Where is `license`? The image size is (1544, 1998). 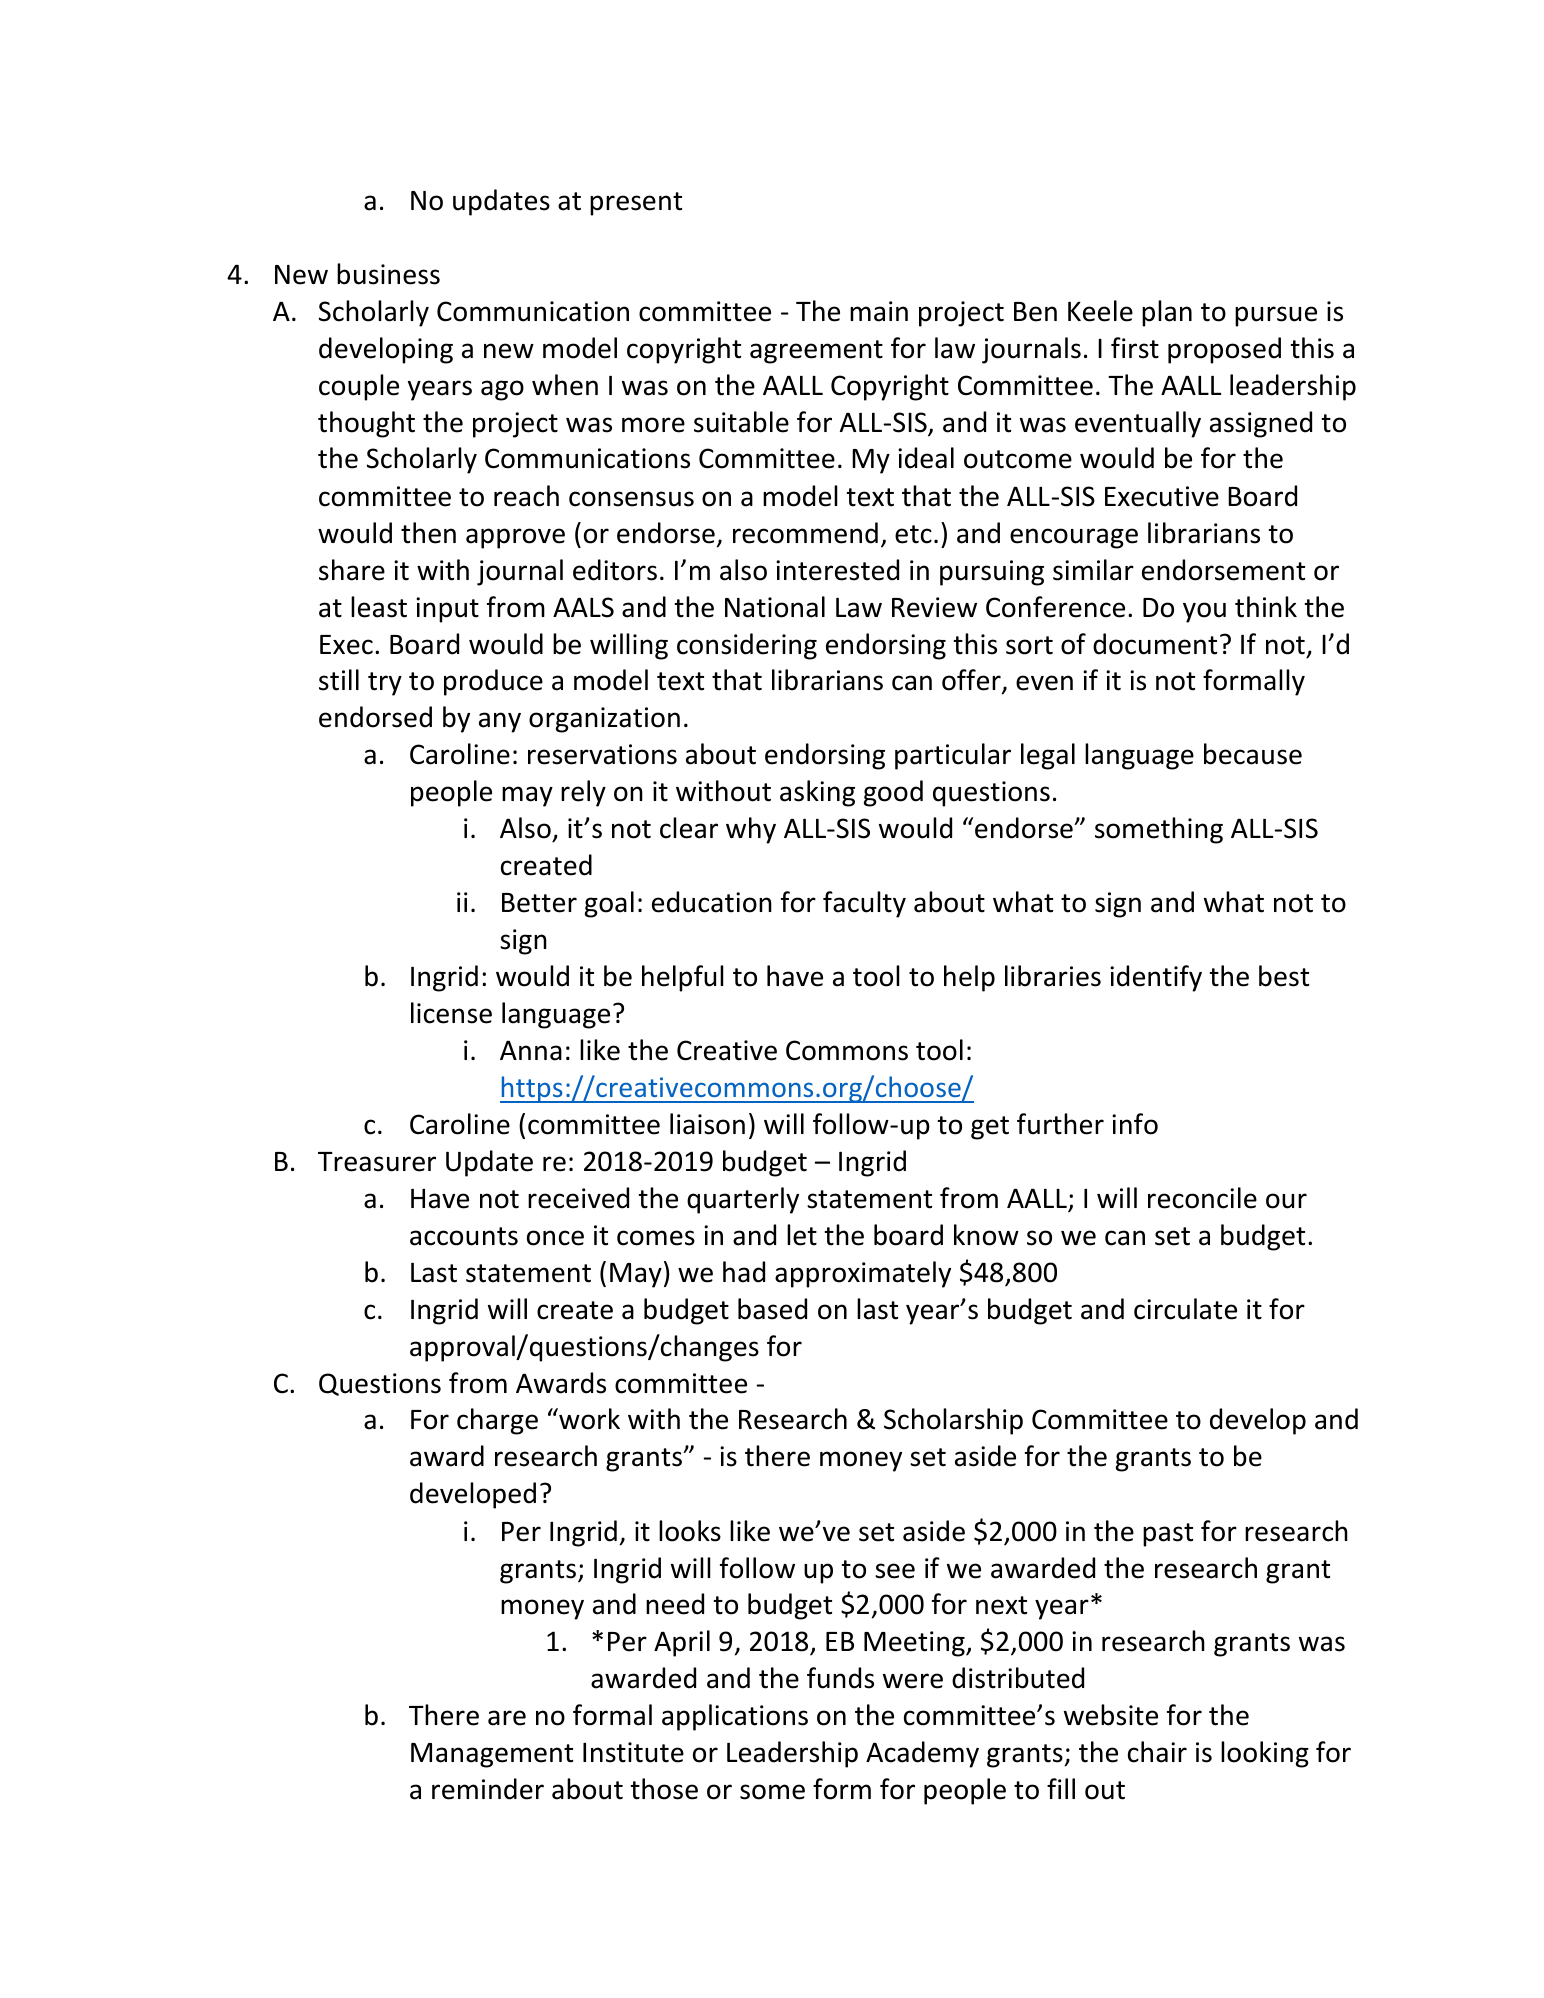 license is located at coordinates (451, 1013).
